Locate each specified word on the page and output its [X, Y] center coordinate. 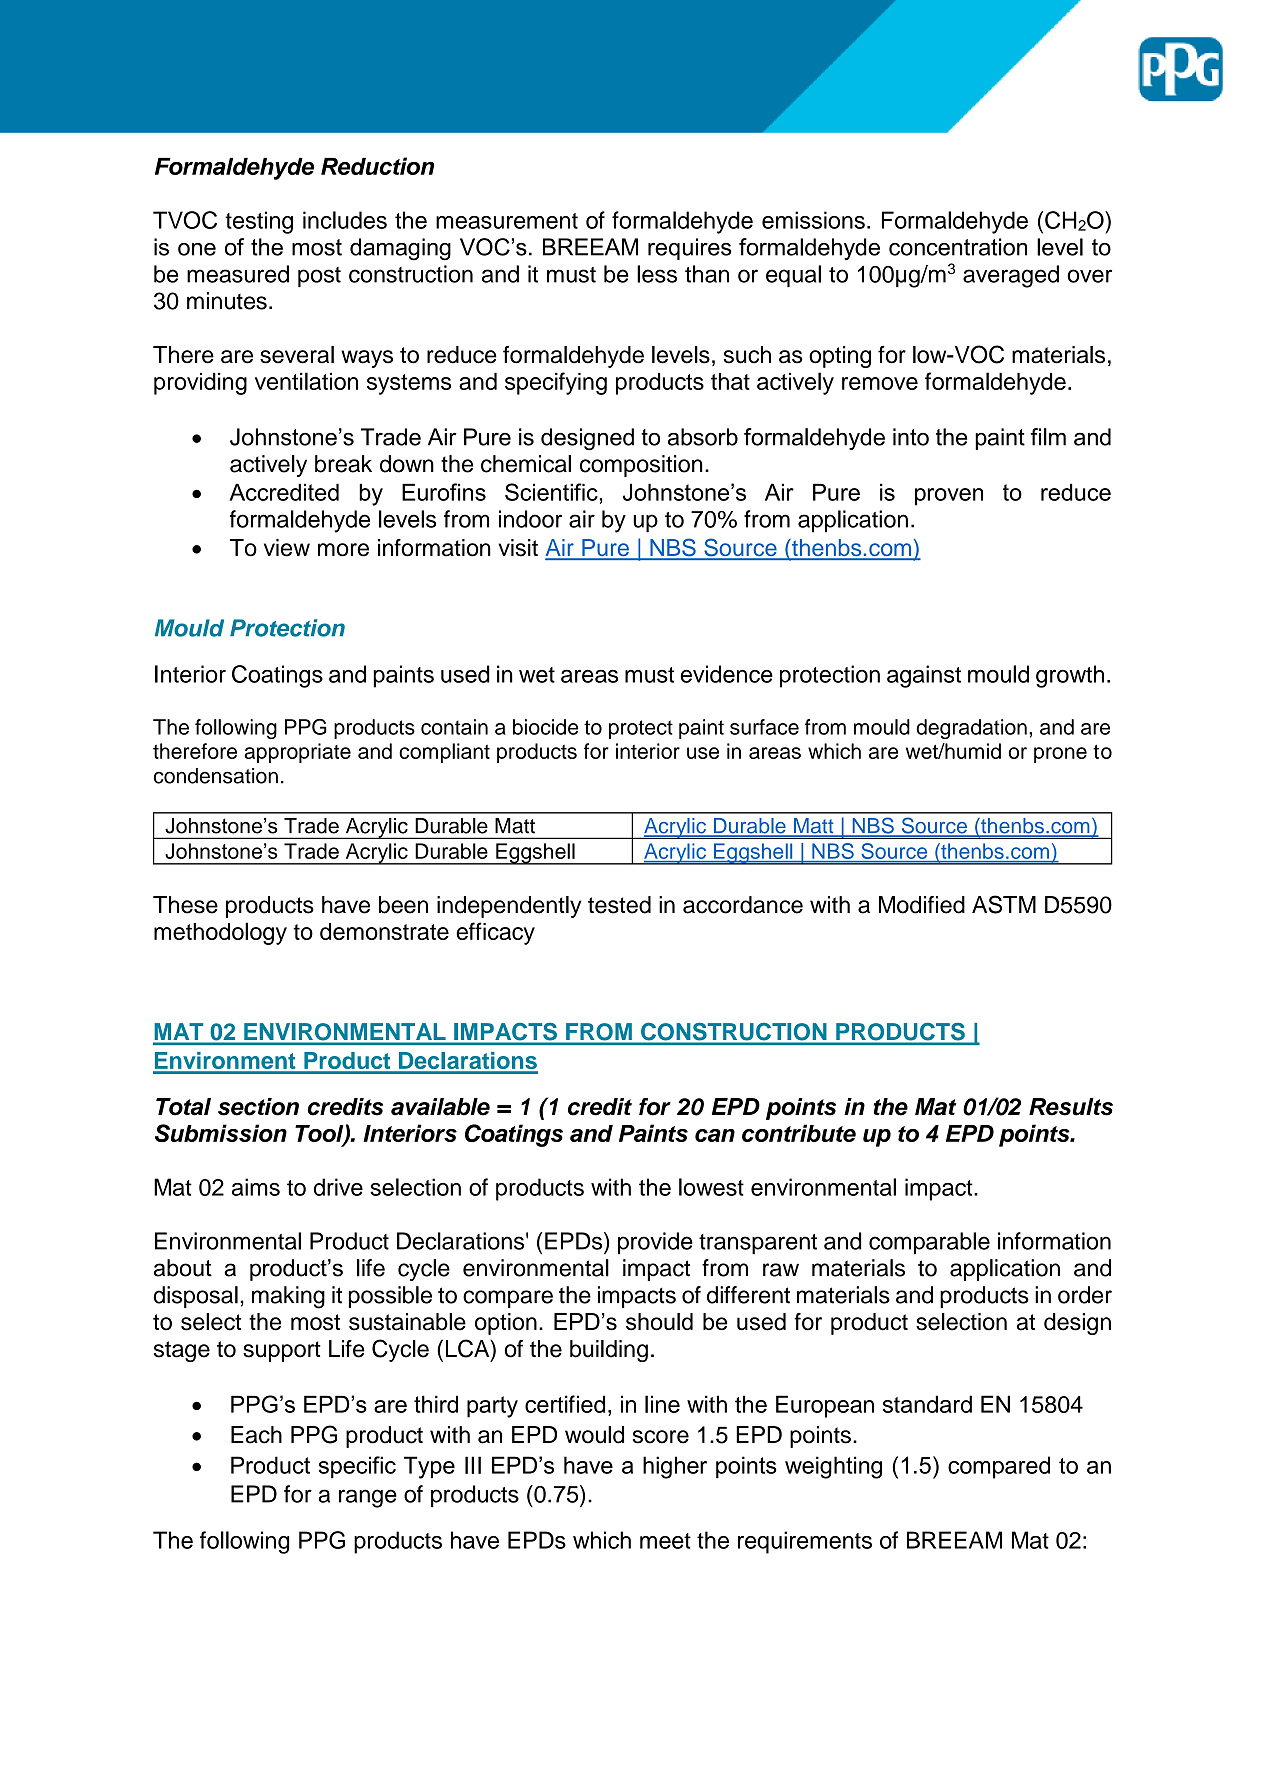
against [924, 676]
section [258, 1107]
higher [675, 1467]
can [715, 1135]
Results [1071, 1107]
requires [689, 249]
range [368, 1498]
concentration [958, 247]
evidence [726, 674]
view [287, 548]
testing [259, 222]
